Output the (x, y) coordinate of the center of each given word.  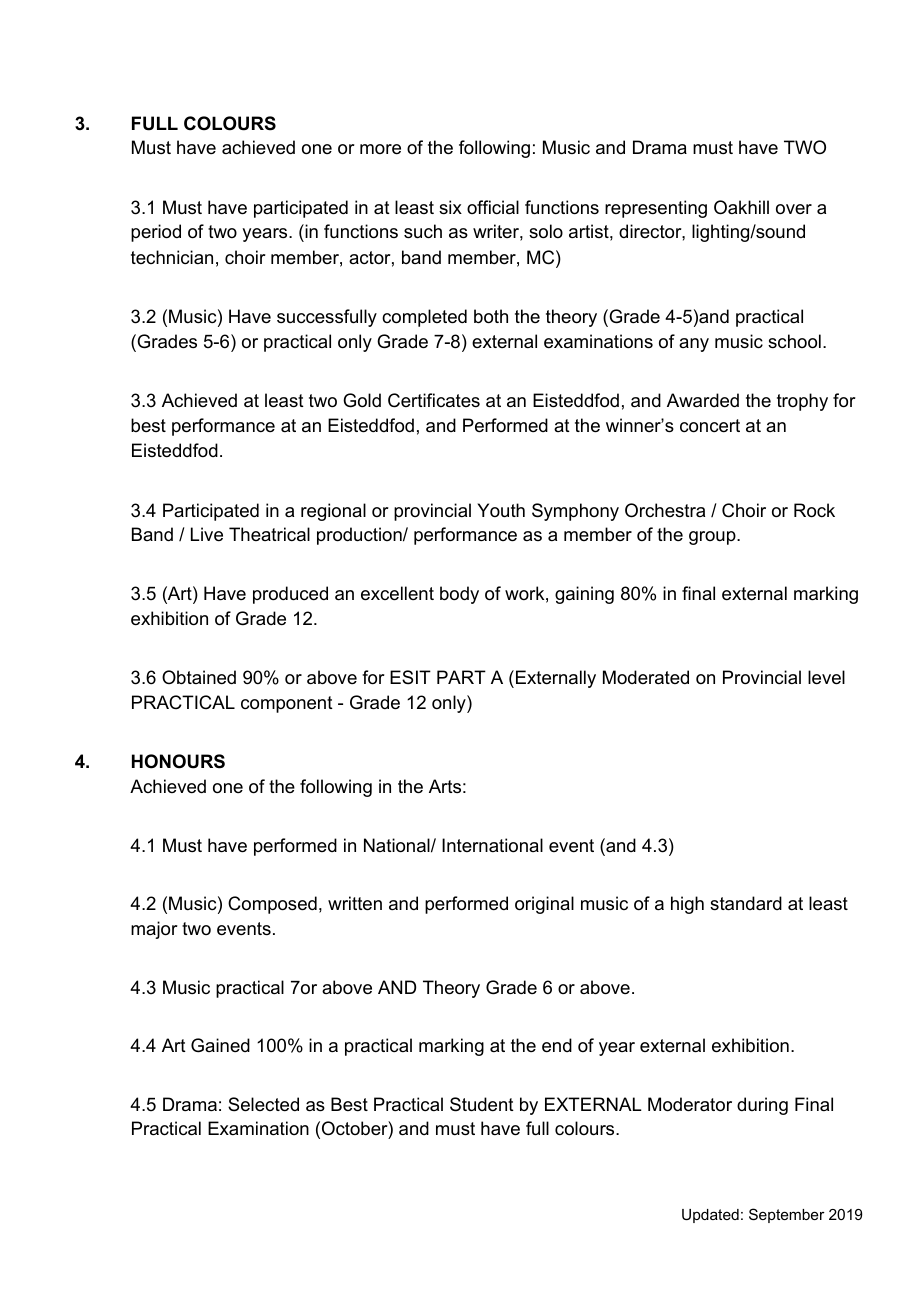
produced (290, 595)
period (156, 233)
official (493, 207)
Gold (362, 400)
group (713, 538)
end (557, 1045)
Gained (220, 1045)
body (459, 595)
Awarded (703, 400)
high (687, 905)
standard (746, 903)
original (544, 905)
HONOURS (178, 761)
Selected (263, 1104)
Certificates (434, 400)
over (794, 209)
